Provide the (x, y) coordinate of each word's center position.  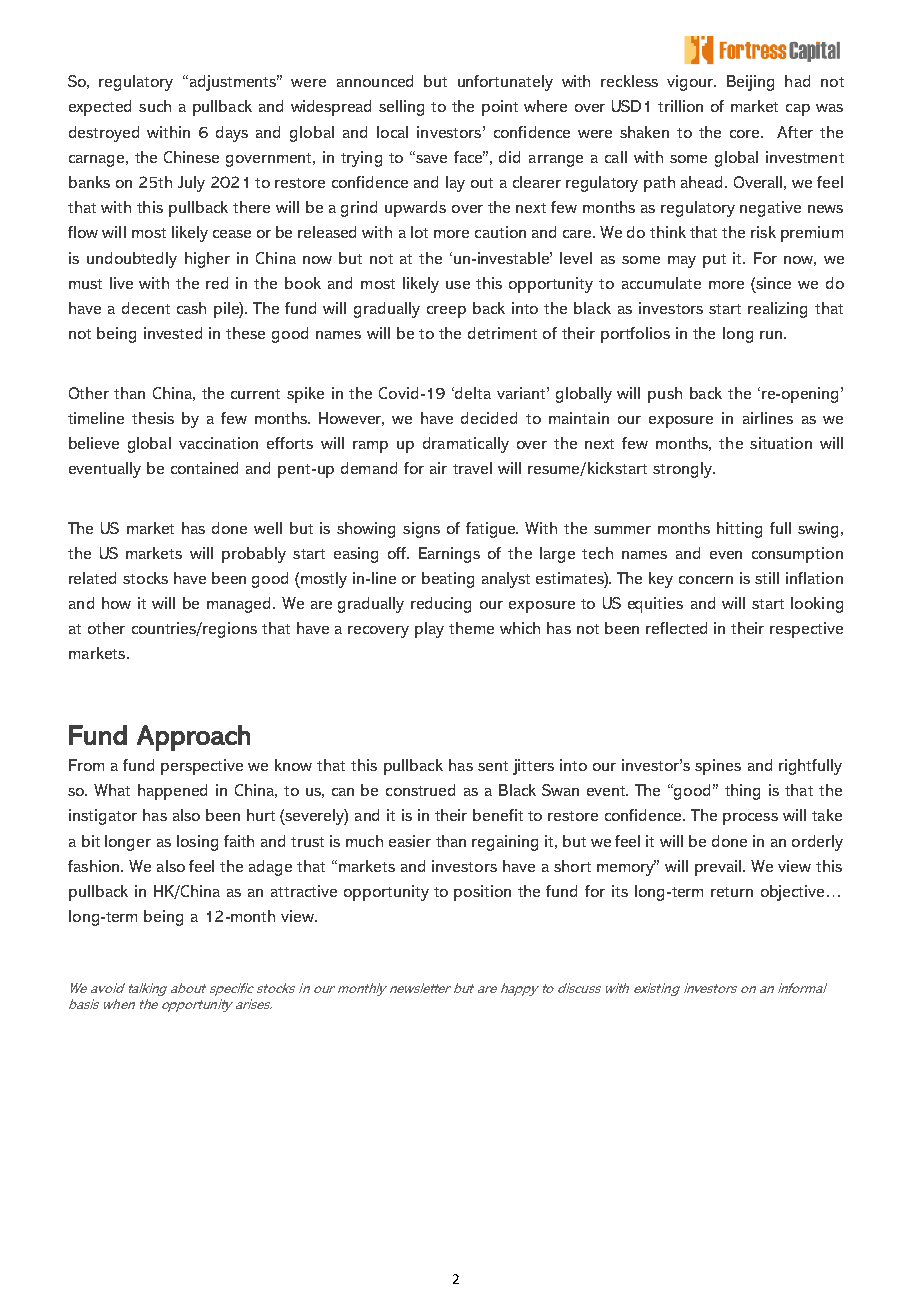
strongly (683, 470)
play (429, 630)
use (458, 285)
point (500, 108)
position (482, 893)
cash (191, 308)
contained (204, 468)
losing (197, 843)
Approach (193, 738)
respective (806, 630)
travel (472, 468)
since (772, 283)
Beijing (750, 83)
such (155, 106)
